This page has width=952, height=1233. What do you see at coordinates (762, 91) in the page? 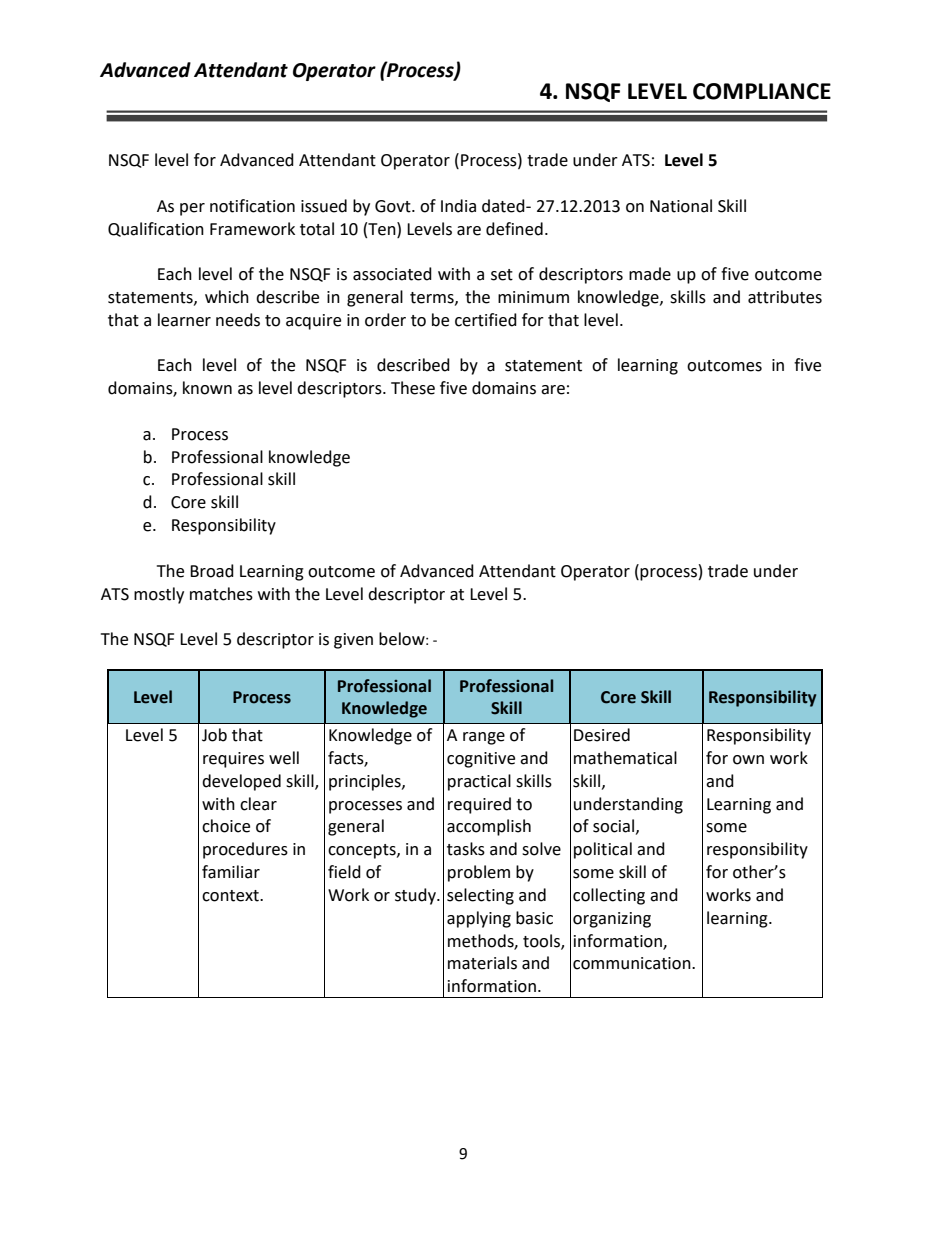
I see `COMPLIANCE` at bounding box center [762, 91].
